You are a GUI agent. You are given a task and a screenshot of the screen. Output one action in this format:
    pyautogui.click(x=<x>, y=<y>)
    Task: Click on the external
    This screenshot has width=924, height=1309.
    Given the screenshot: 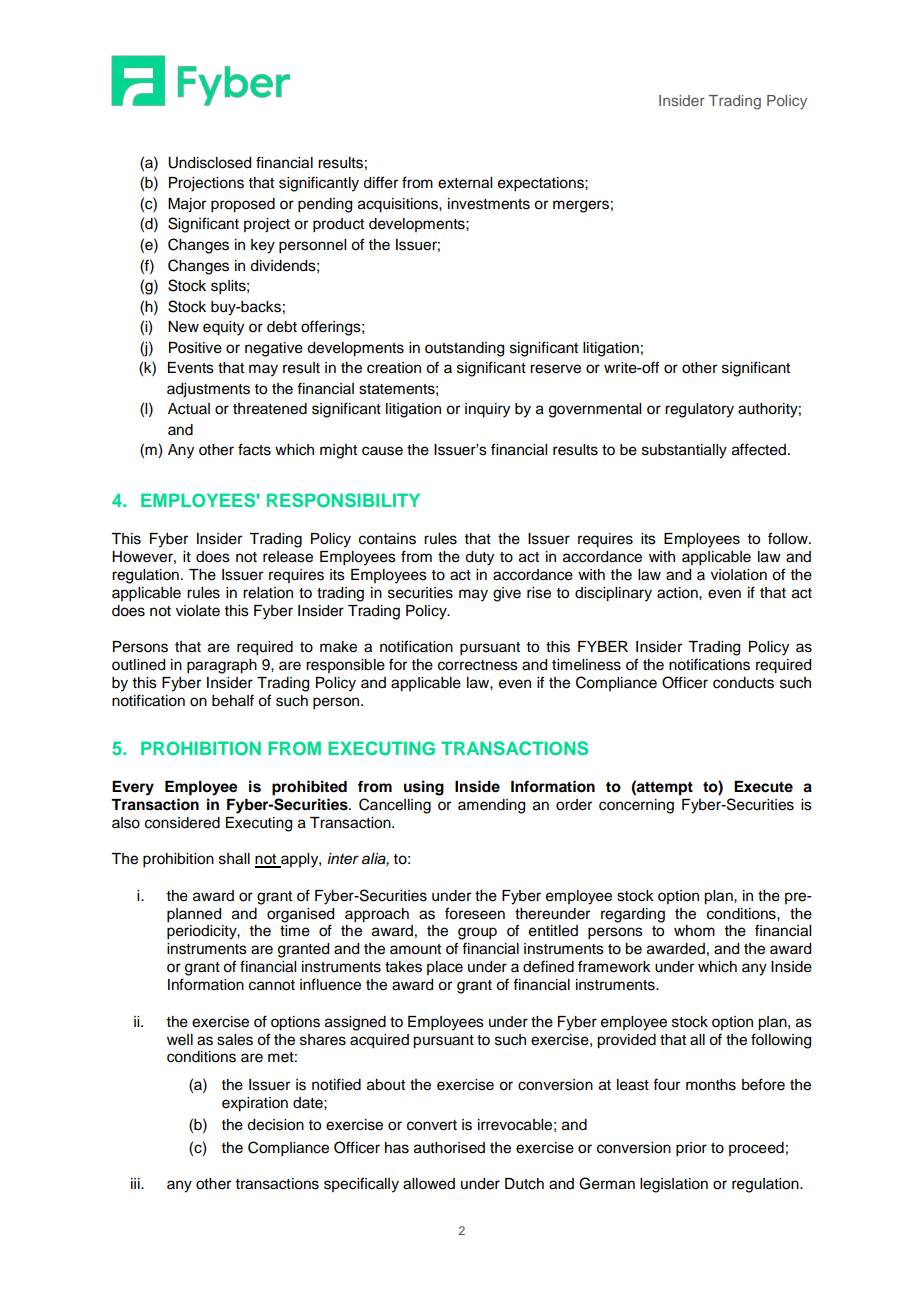 What is the action you would take?
    pyautogui.click(x=465, y=183)
